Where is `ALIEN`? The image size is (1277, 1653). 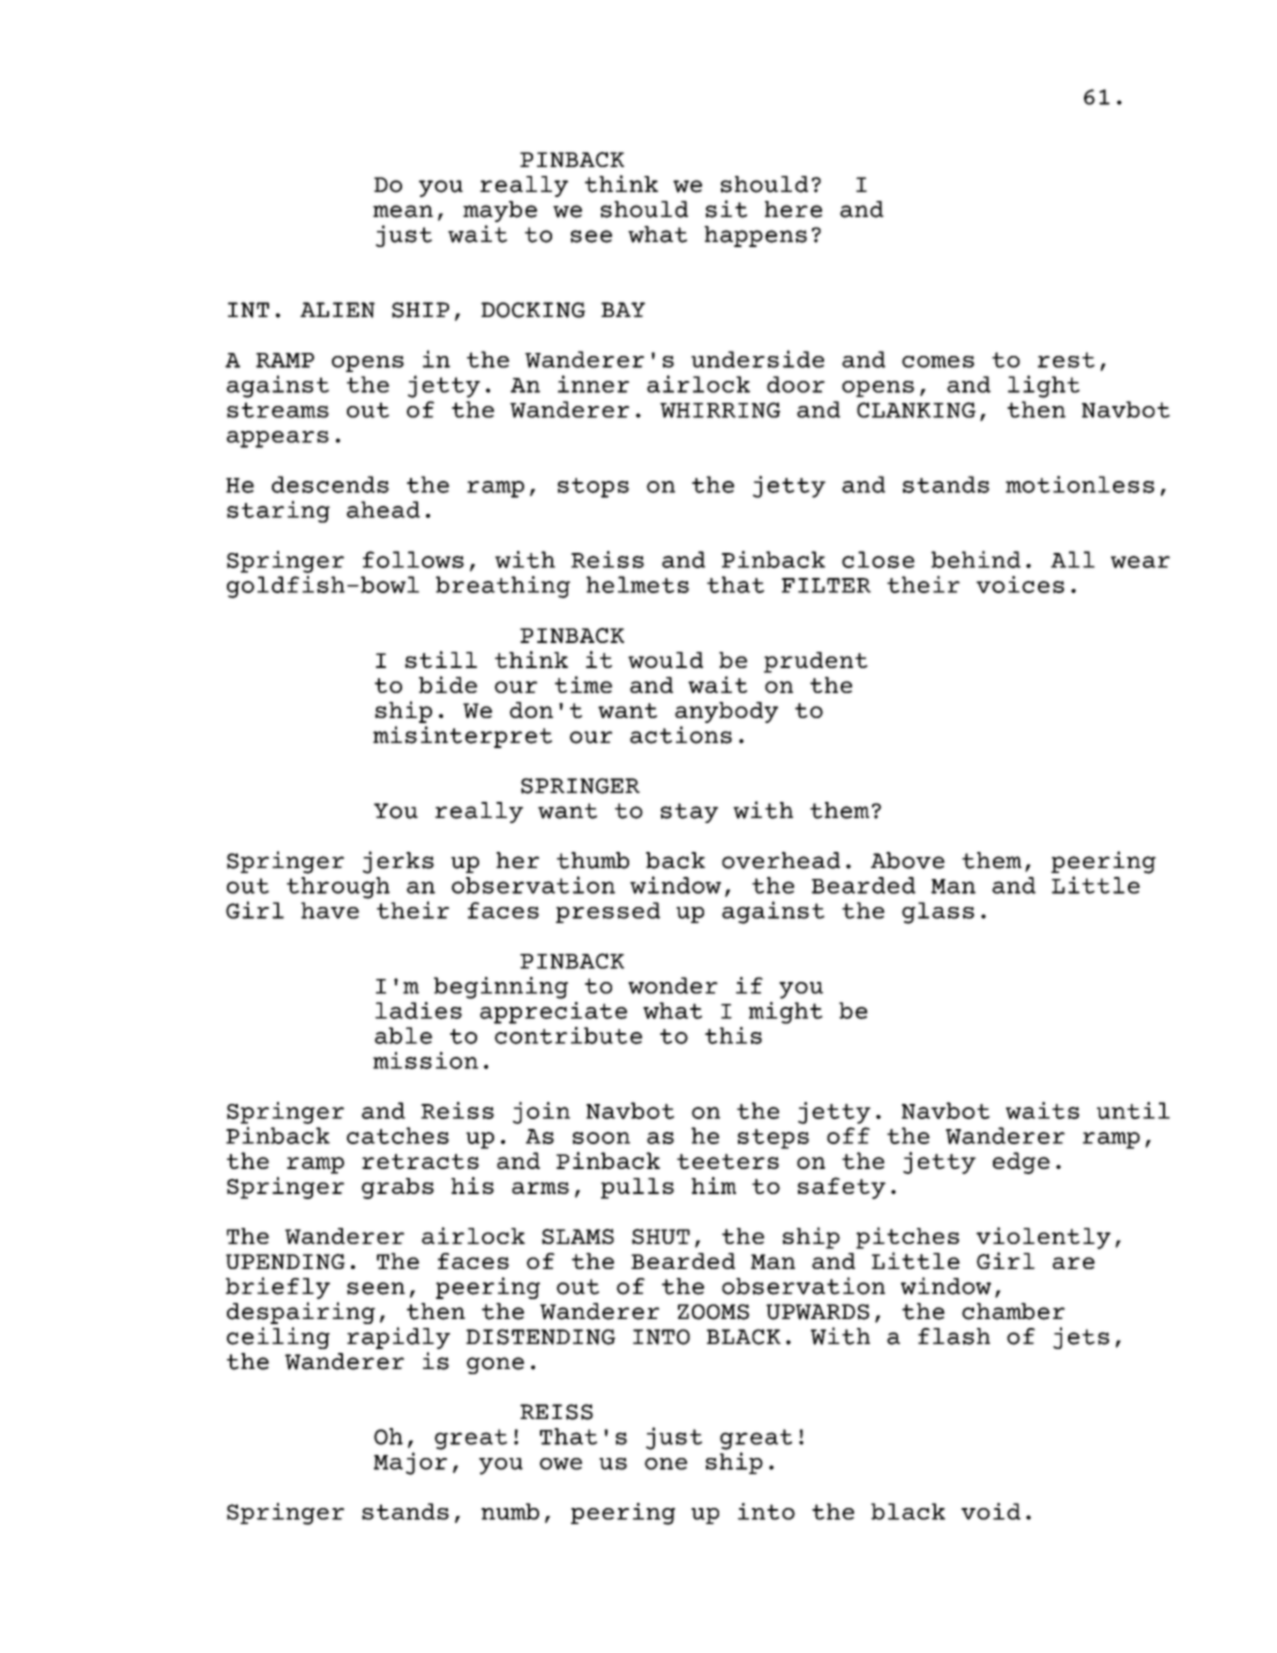 ALIEN is located at coordinates (337, 310).
